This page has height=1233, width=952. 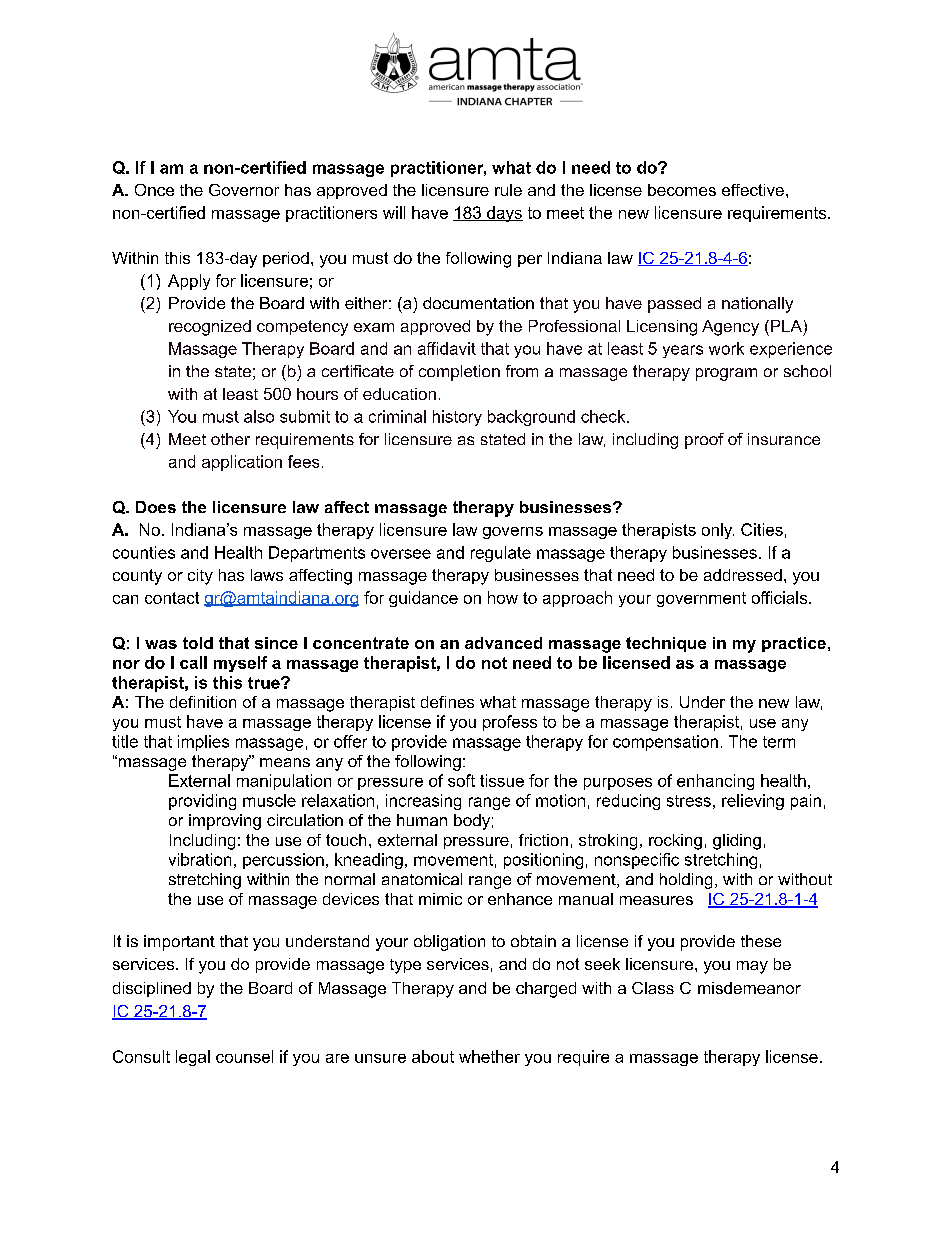 What do you see at coordinates (457, 418) in the page?
I see `history` at bounding box center [457, 418].
